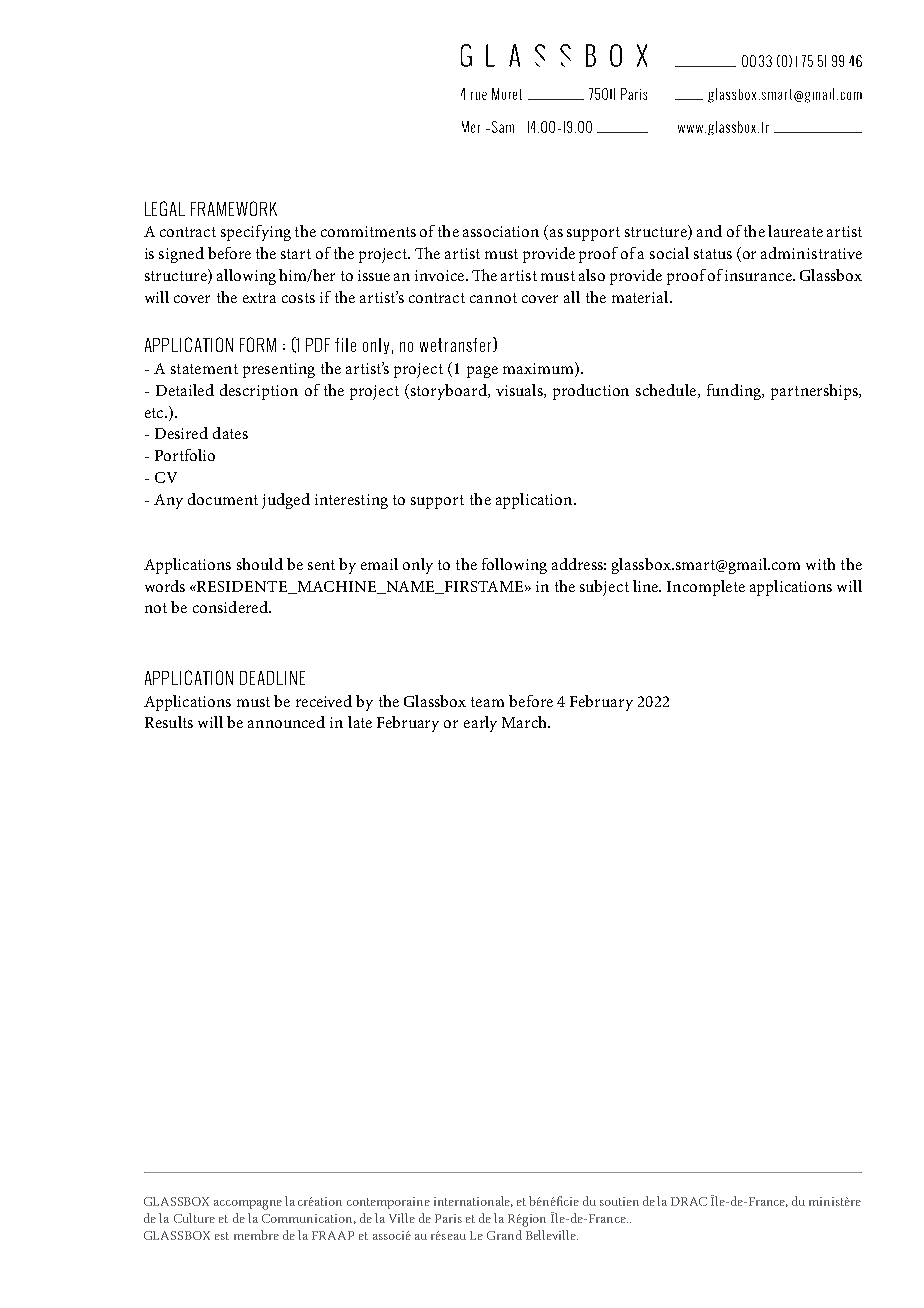 The height and width of the screenshot is (1308, 924). What do you see at coordinates (514, 566) in the screenshot?
I see `following` at bounding box center [514, 566].
